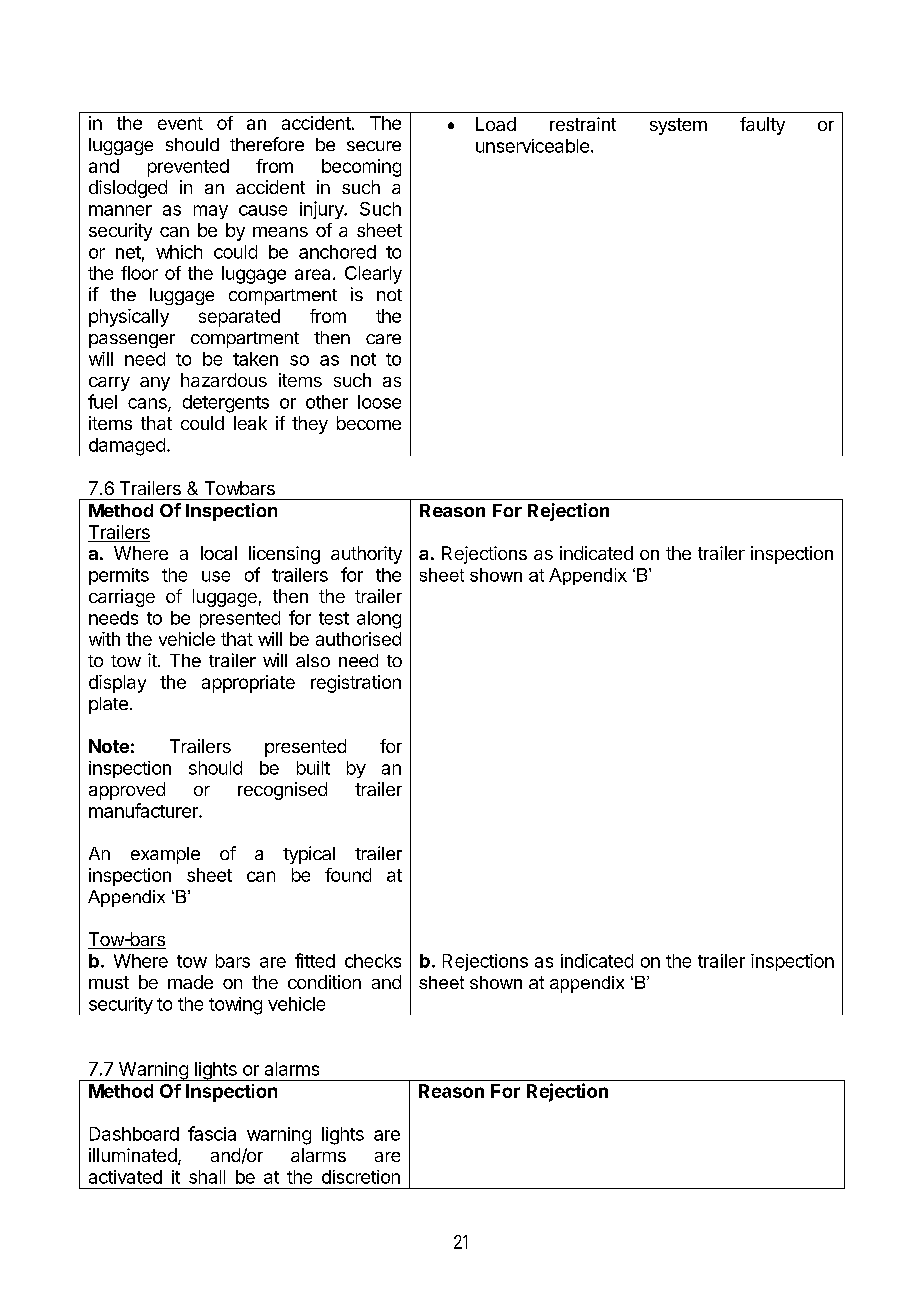  What do you see at coordinates (128, 189) in the screenshot?
I see `dislodged` at bounding box center [128, 189].
